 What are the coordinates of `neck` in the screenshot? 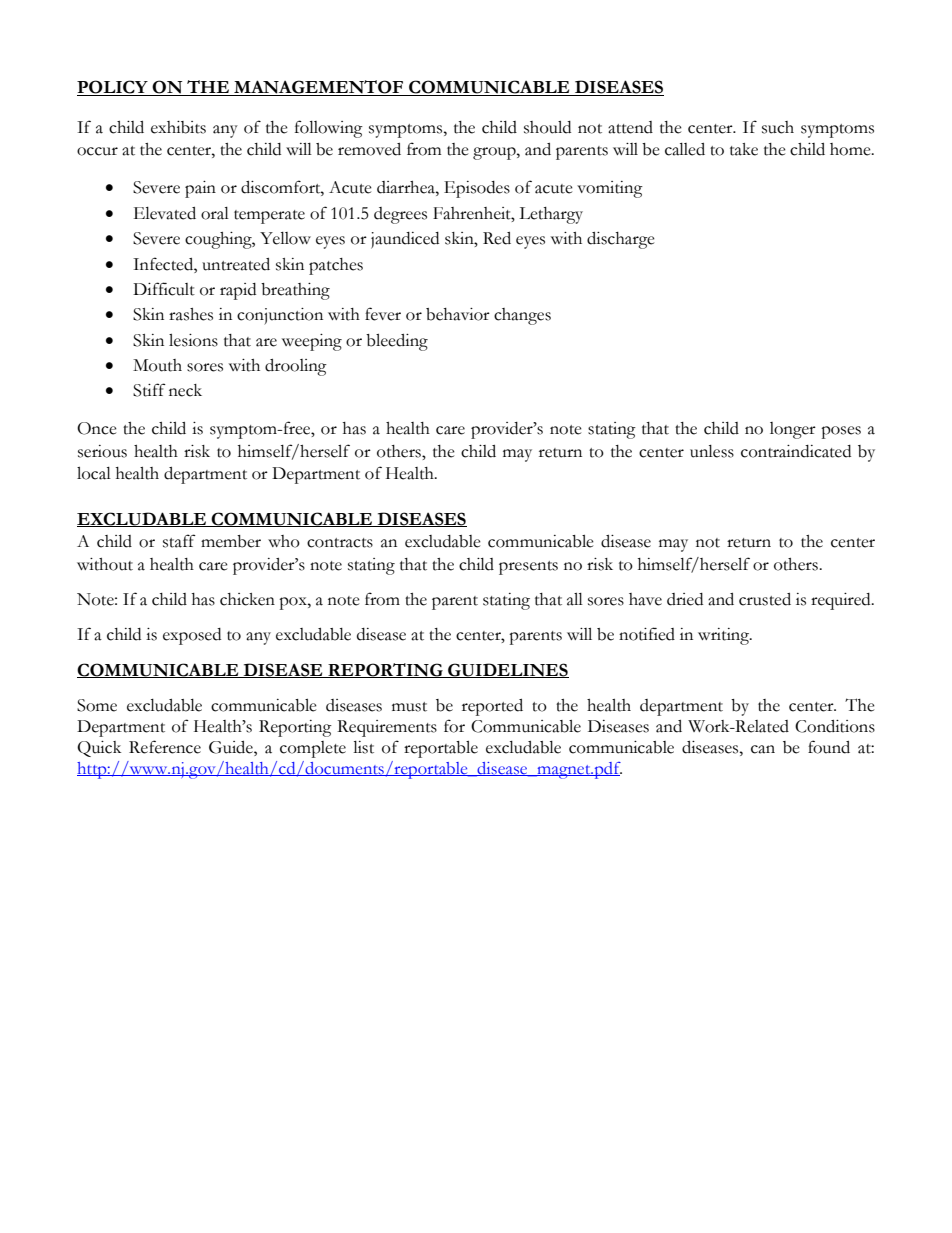 It's located at (185, 390).
